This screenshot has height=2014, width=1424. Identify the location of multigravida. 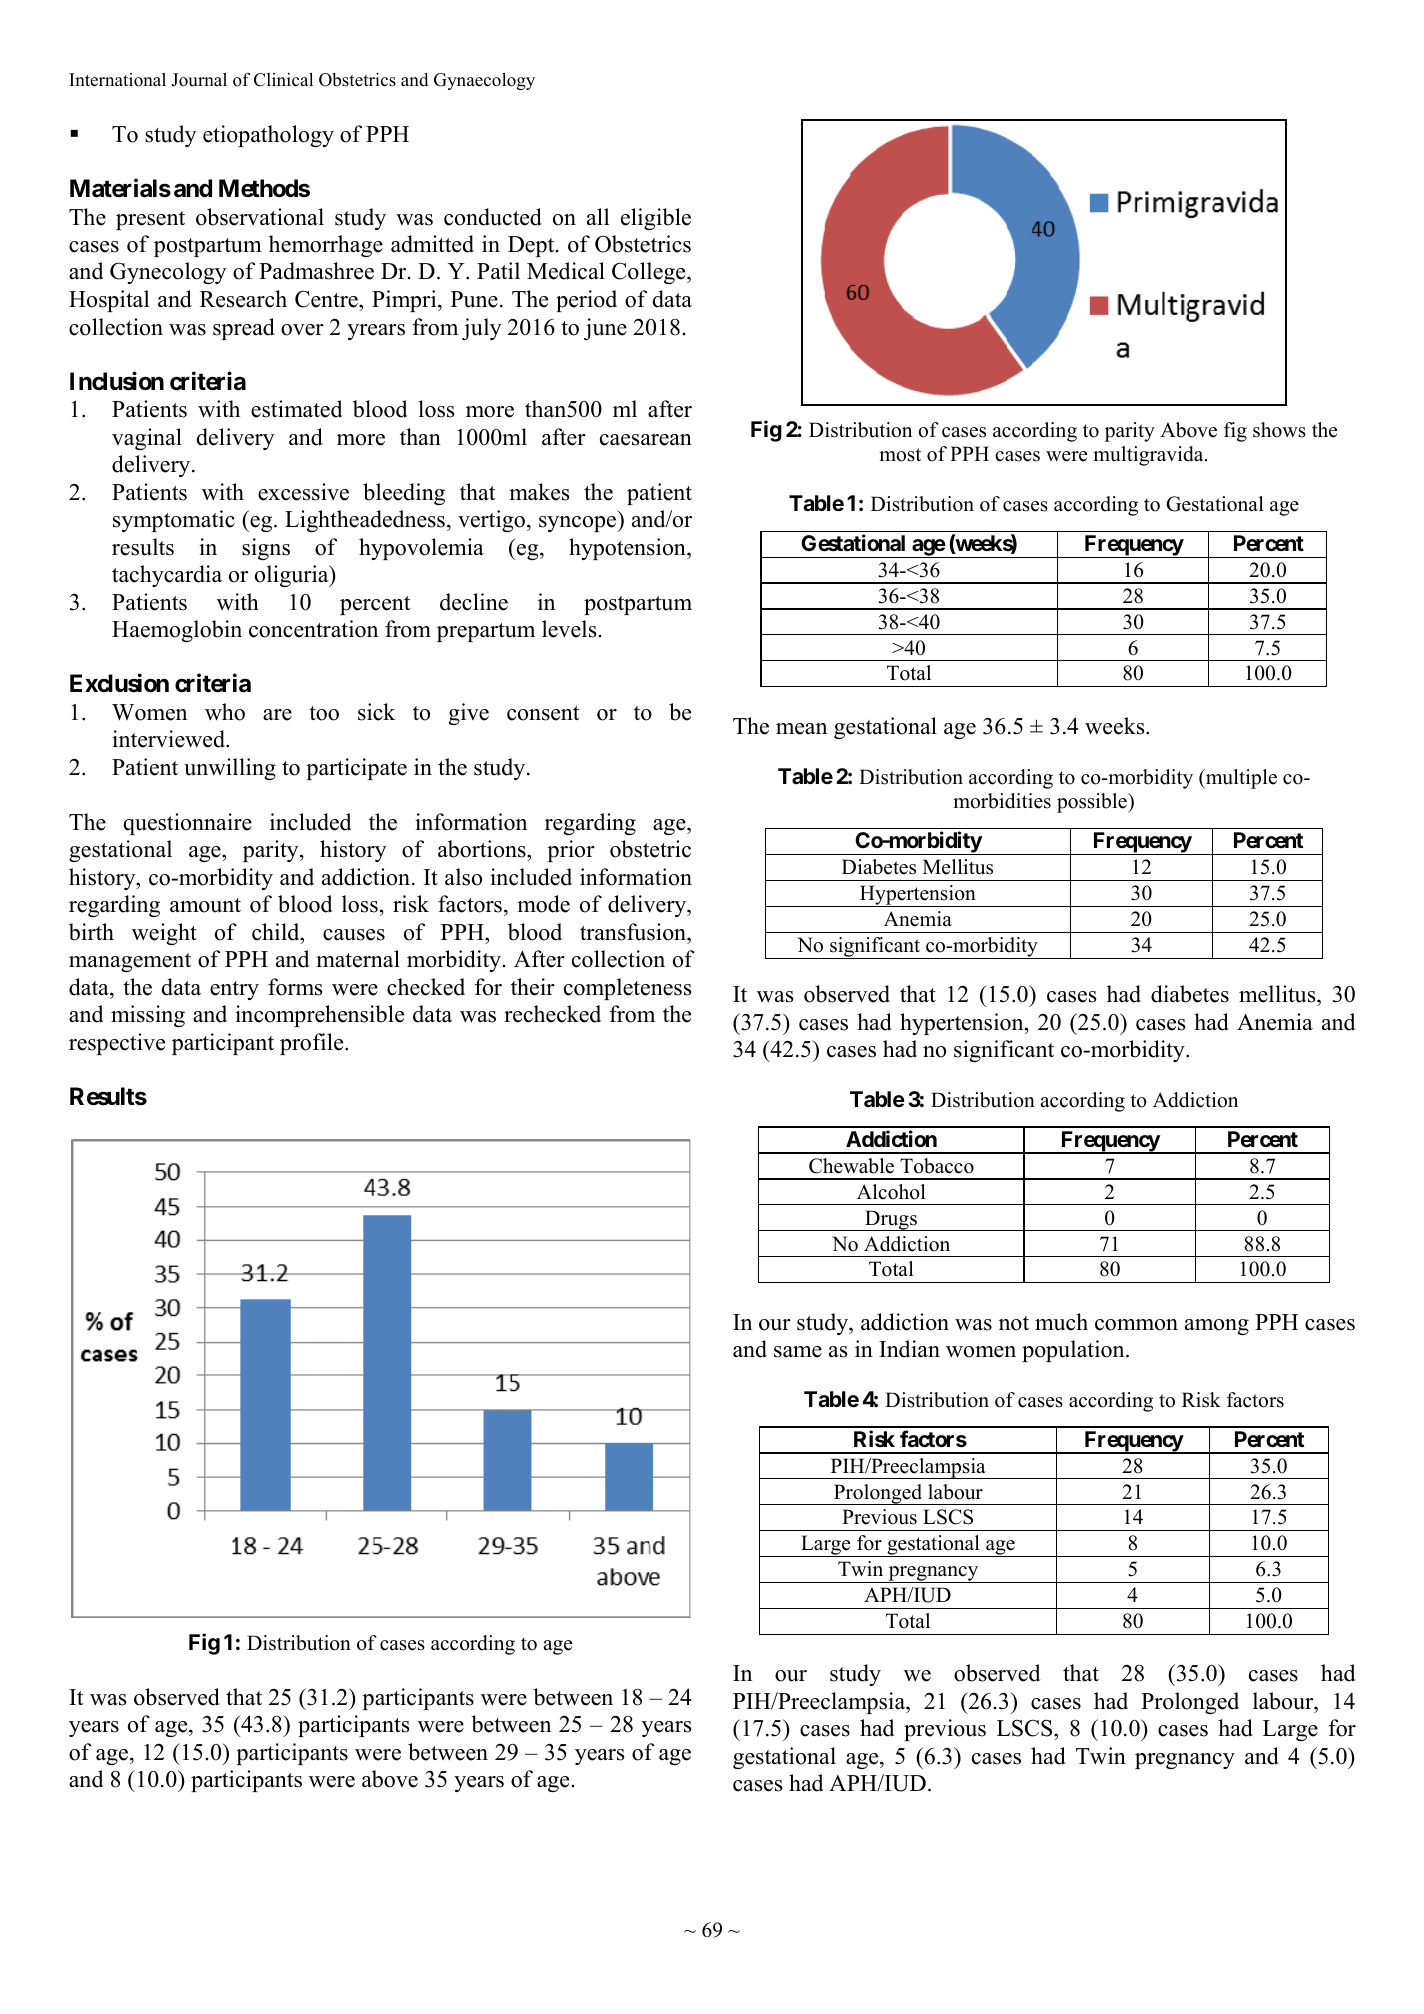
(1149, 456).
